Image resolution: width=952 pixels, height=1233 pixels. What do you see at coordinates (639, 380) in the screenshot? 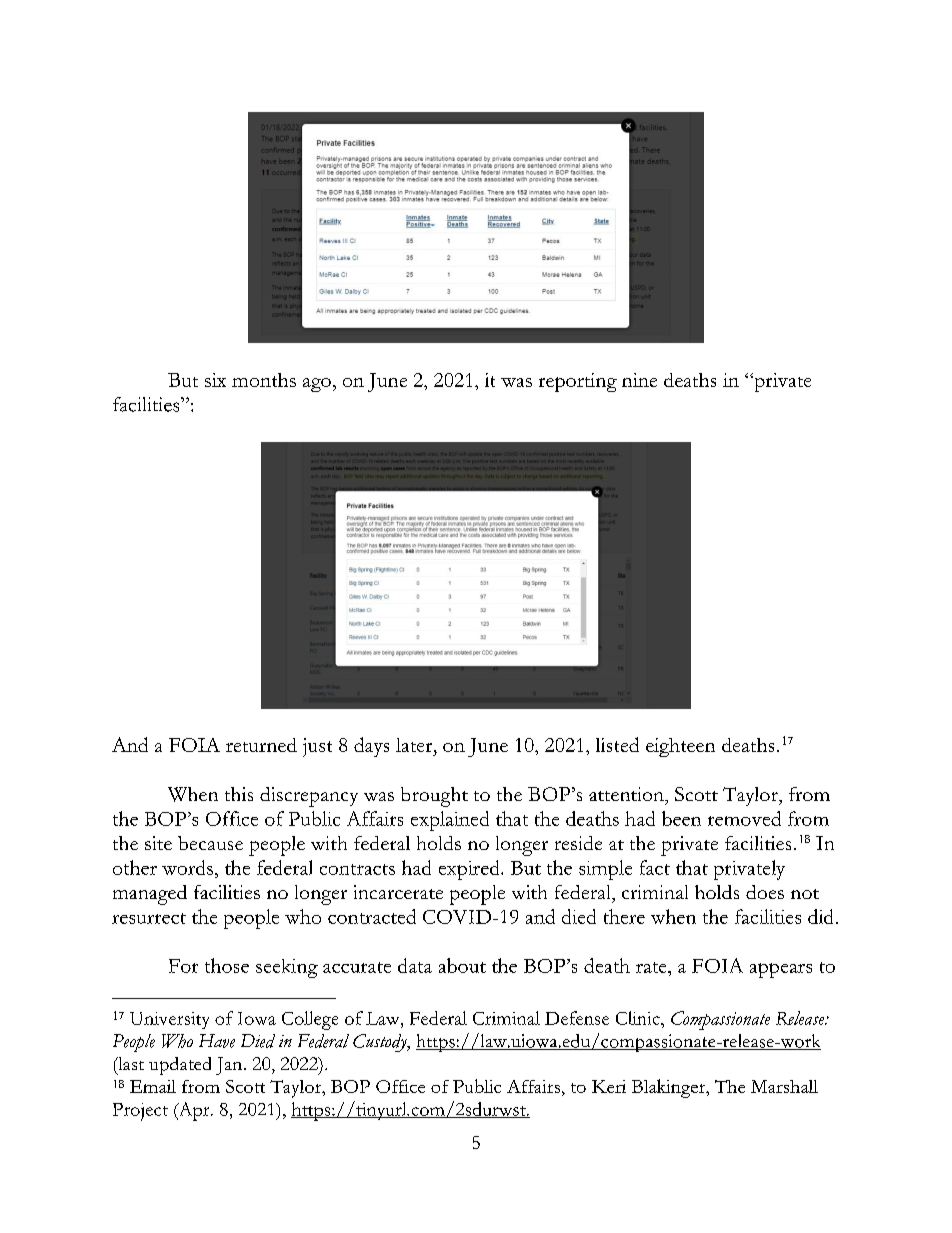
I see `nine` at bounding box center [639, 380].
